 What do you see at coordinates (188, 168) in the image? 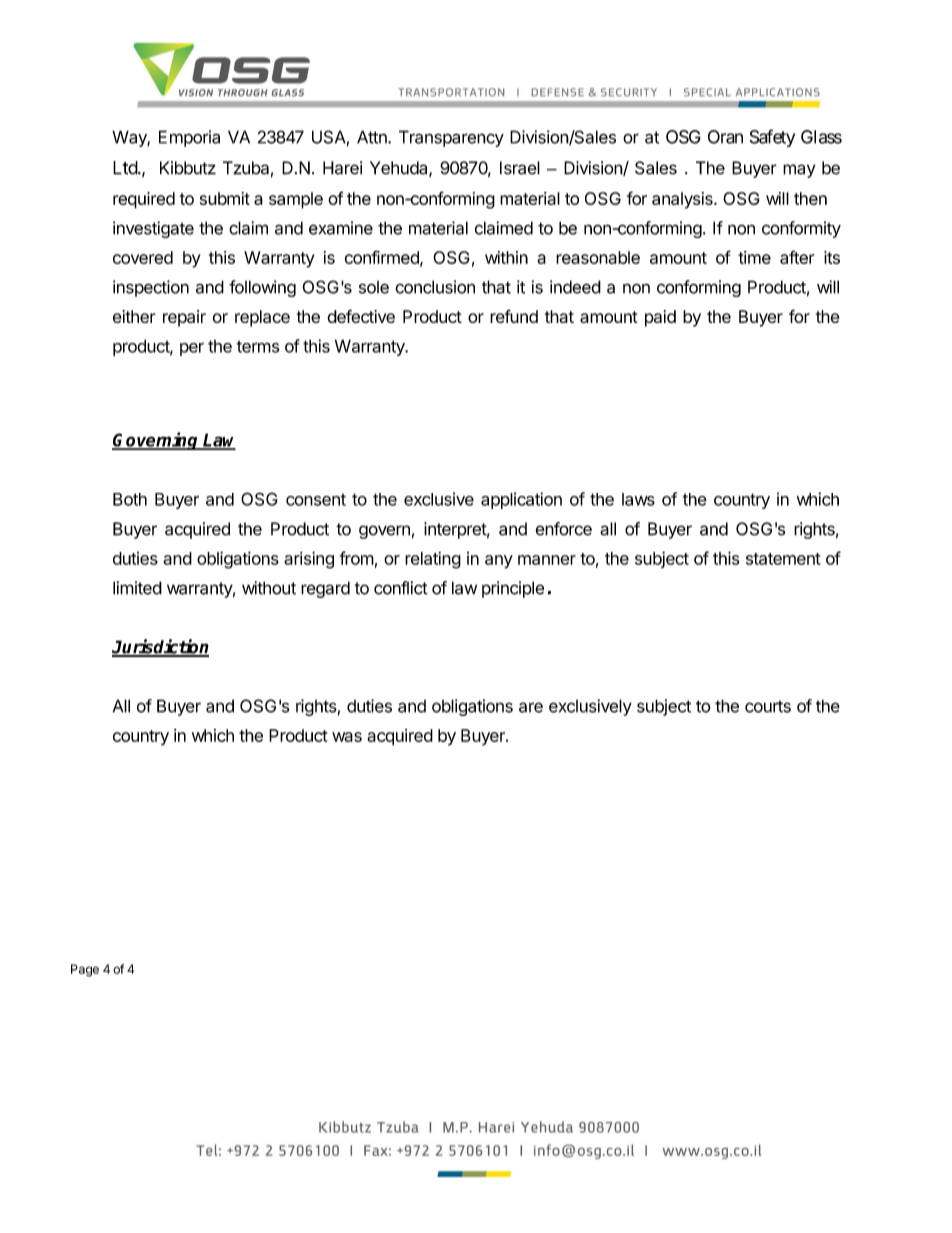
I see `Kibbutz` at bounding box center [188, 168].
